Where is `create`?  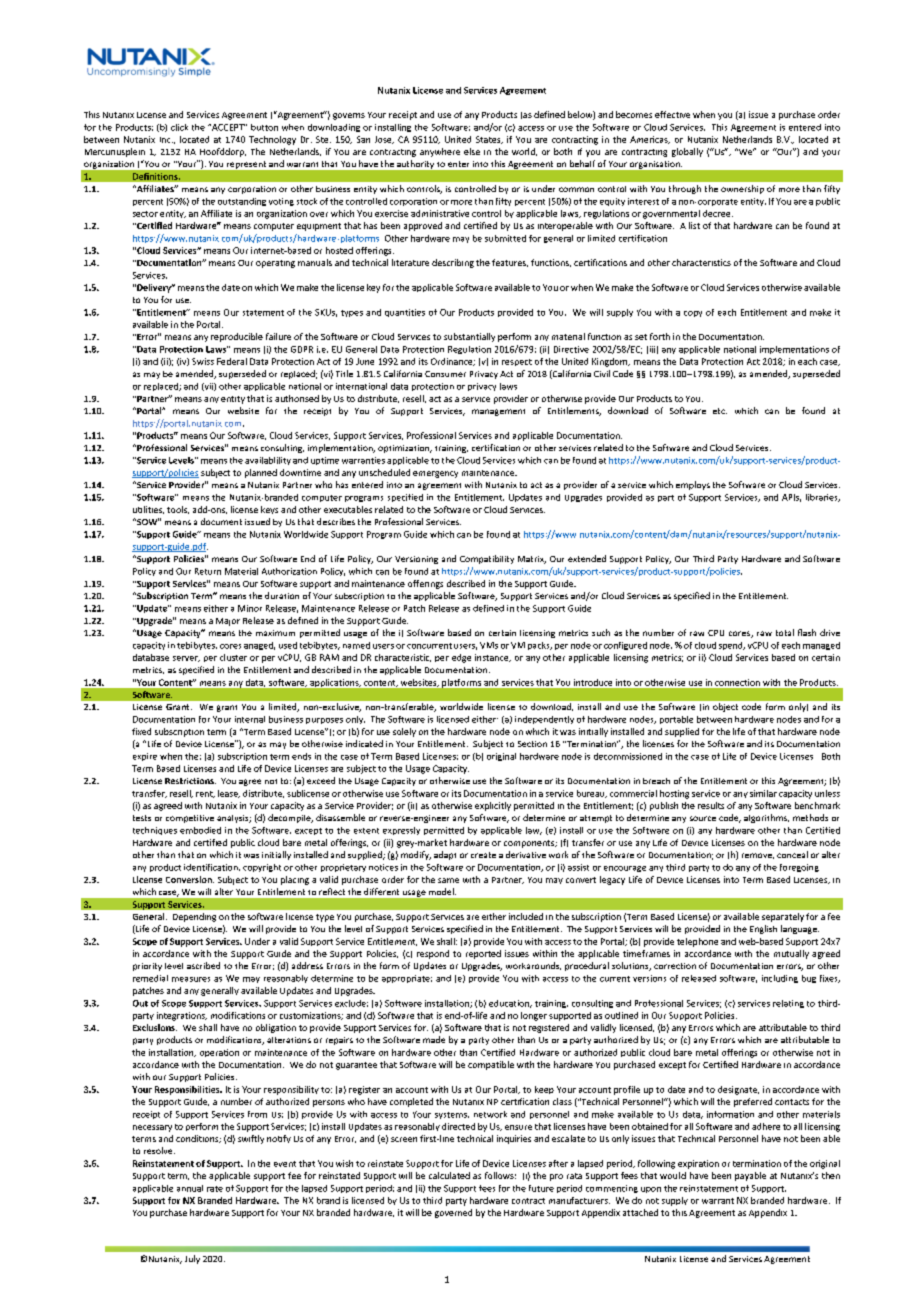
create is located at coordinates (483, 855).
